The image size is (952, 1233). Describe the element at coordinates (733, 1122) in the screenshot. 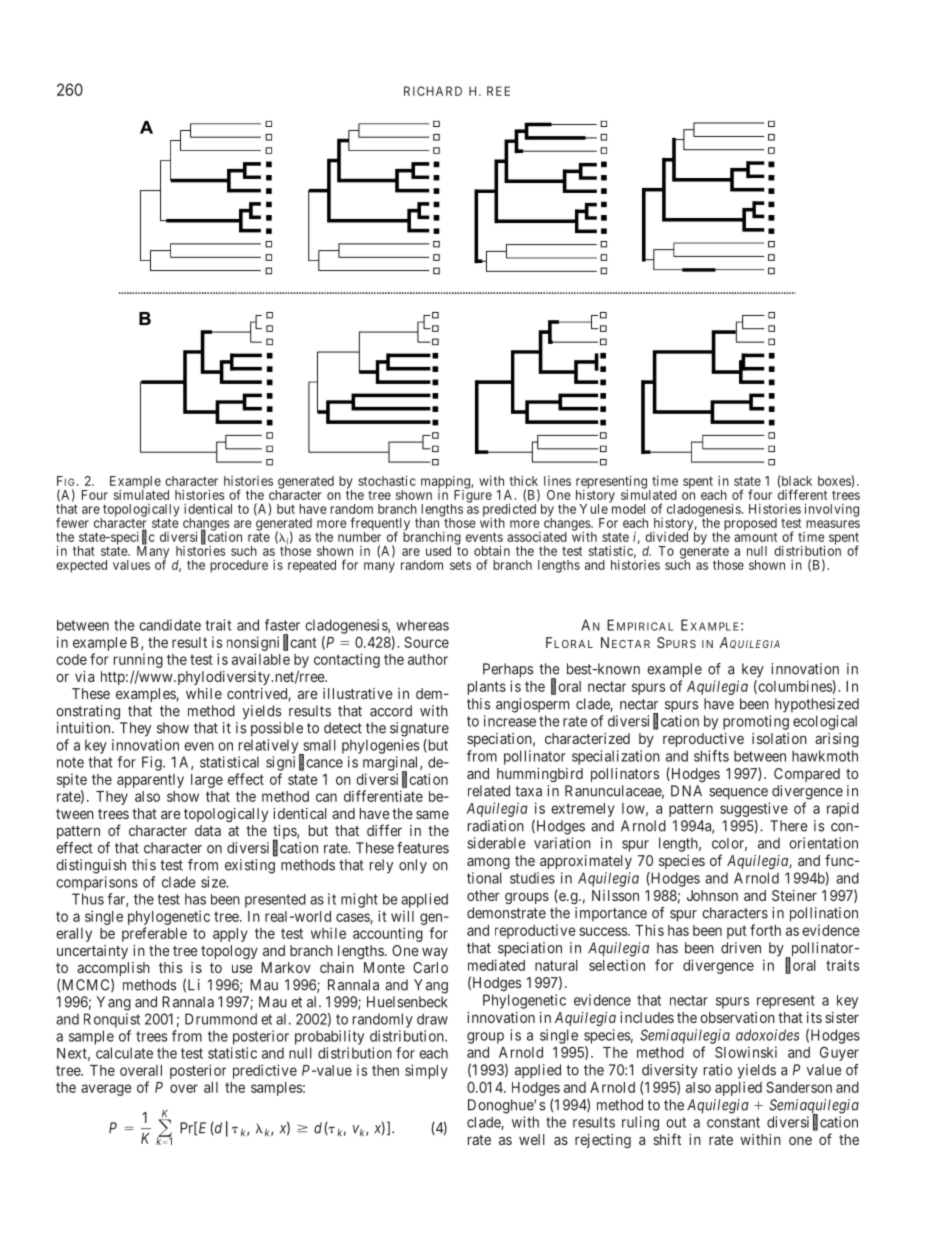

I see `constant` at that location.
